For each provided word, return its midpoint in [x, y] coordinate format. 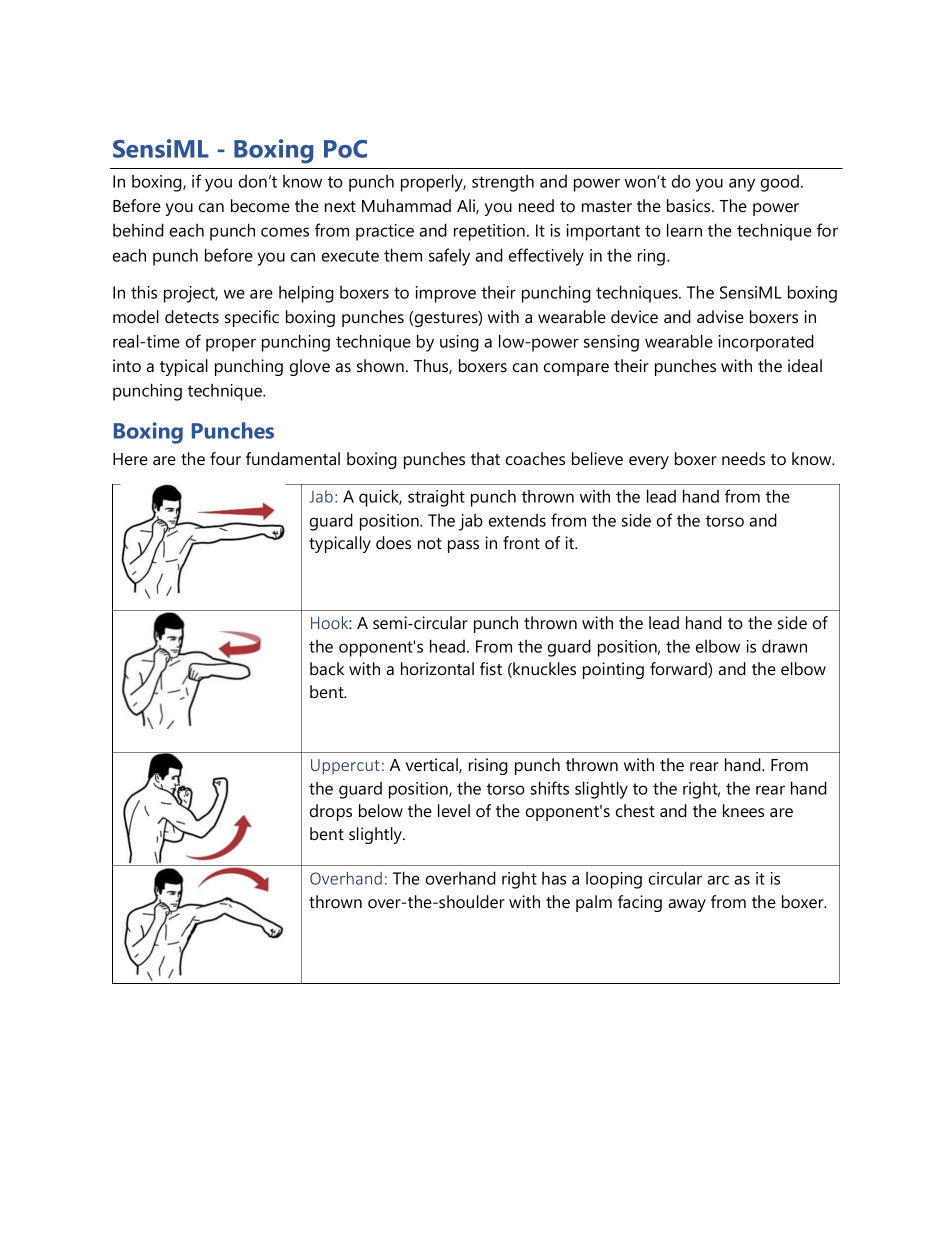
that [485, 458]
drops [331, 812]
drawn [784, 646]
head [447, 646]
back [327, 668]
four [225, 458]
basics [690, 205]
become [260, 205]
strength [503, 183]
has [554, 878]
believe [597, 458]
